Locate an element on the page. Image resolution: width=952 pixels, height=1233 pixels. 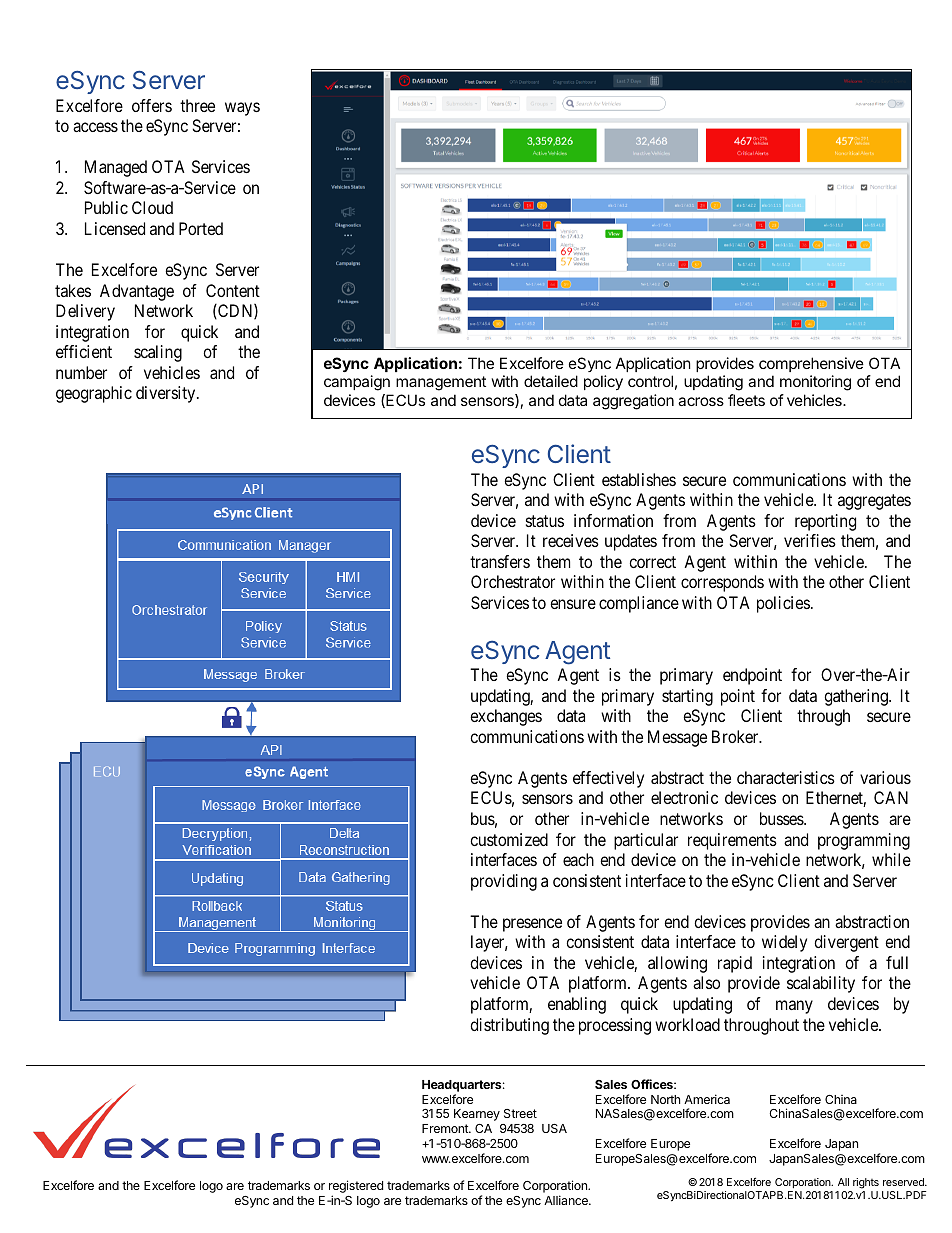
offers is located at coordinates (152, 105).
